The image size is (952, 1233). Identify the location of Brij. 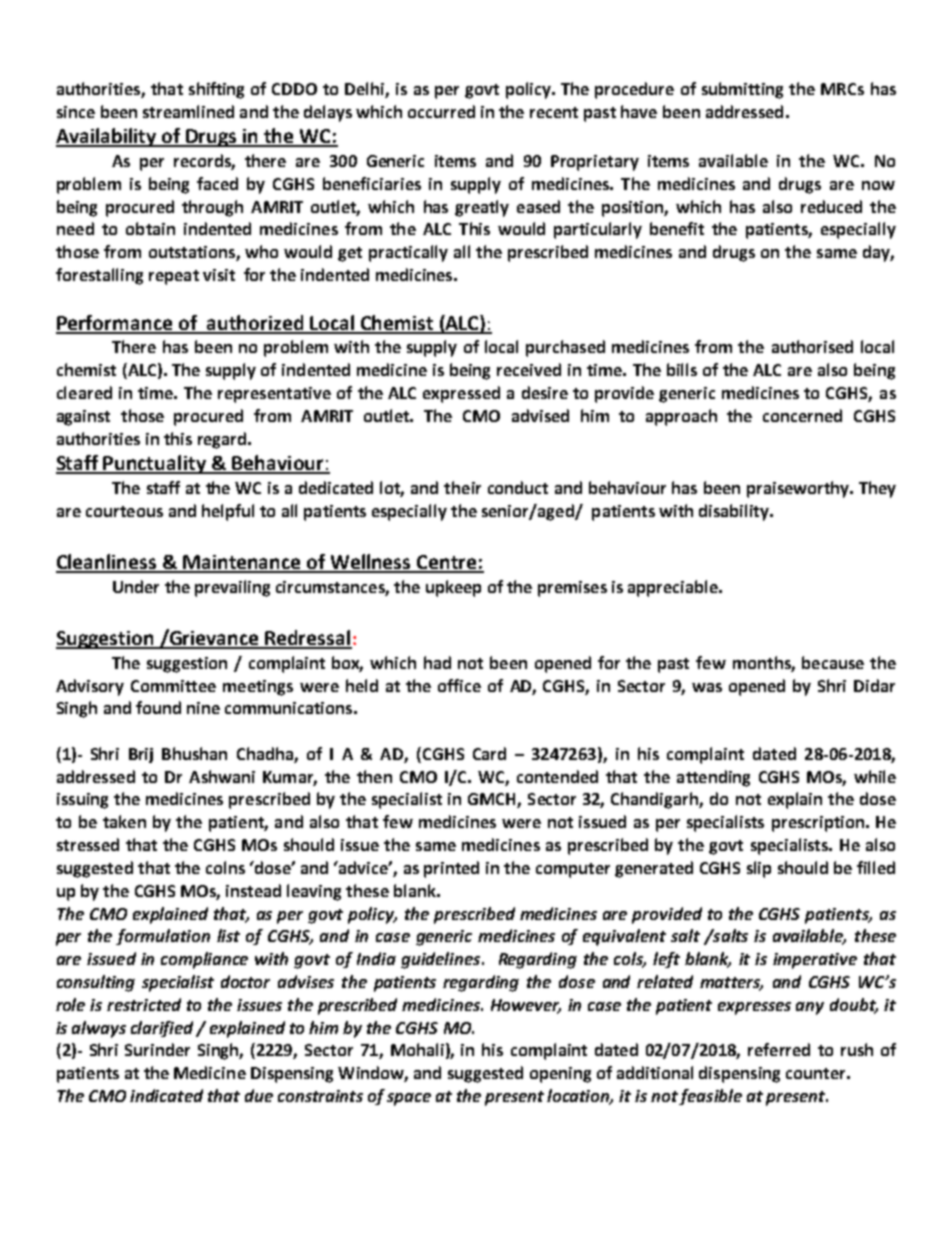
(141, 755).
